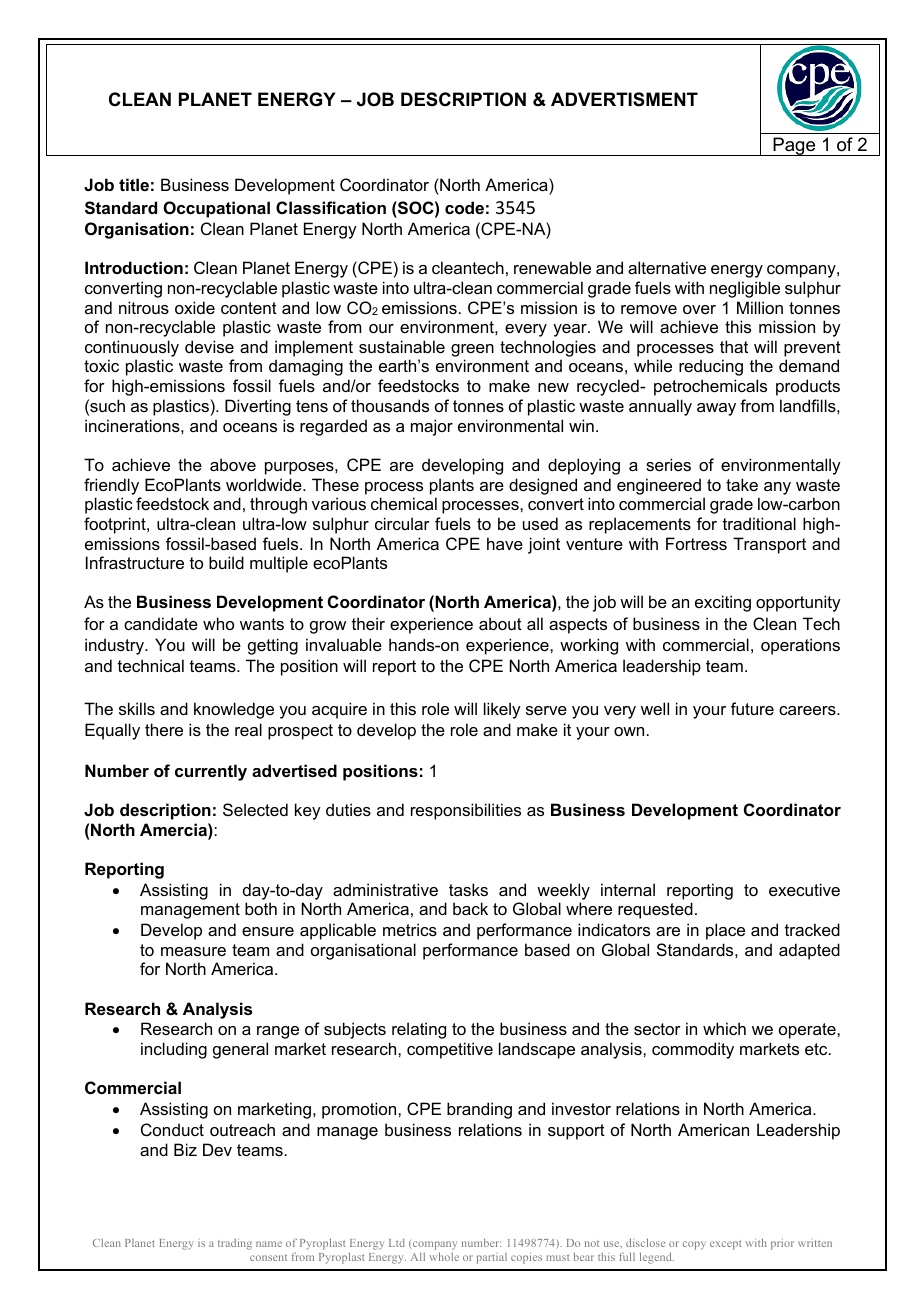 The width and height of the screenshot is (924, 1308). Describe the element at coordinates (234, 710) in the screenshot. I see `knowledge` at that location.
